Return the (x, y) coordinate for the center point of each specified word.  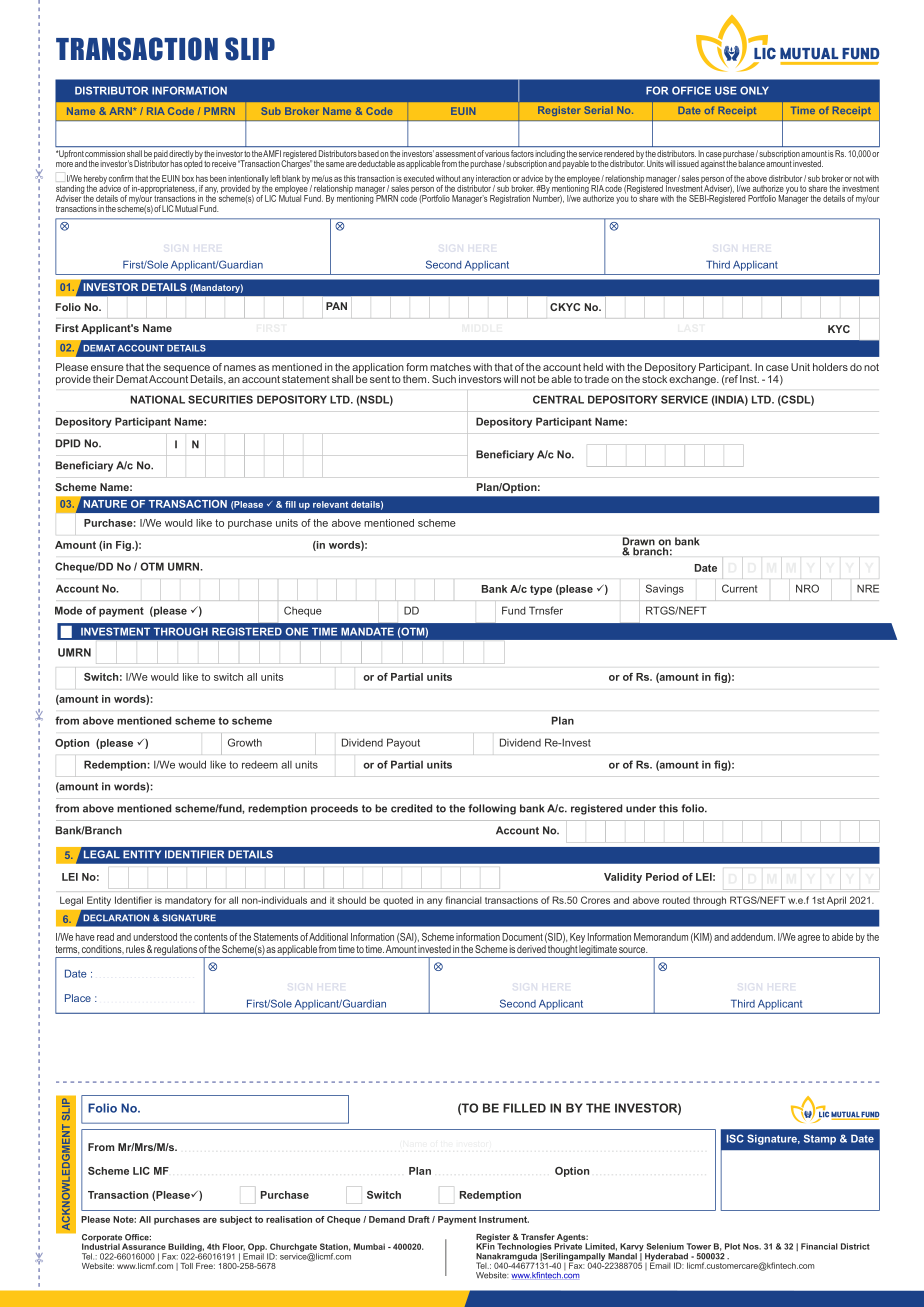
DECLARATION (116, 918)
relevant (330, 504)
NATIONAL (158, 399)
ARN (122, 111)
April (836, 901)
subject (236, 1220)
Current (739, 588)
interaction (493, 178)
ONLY (754, 90)
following (492, 809)
